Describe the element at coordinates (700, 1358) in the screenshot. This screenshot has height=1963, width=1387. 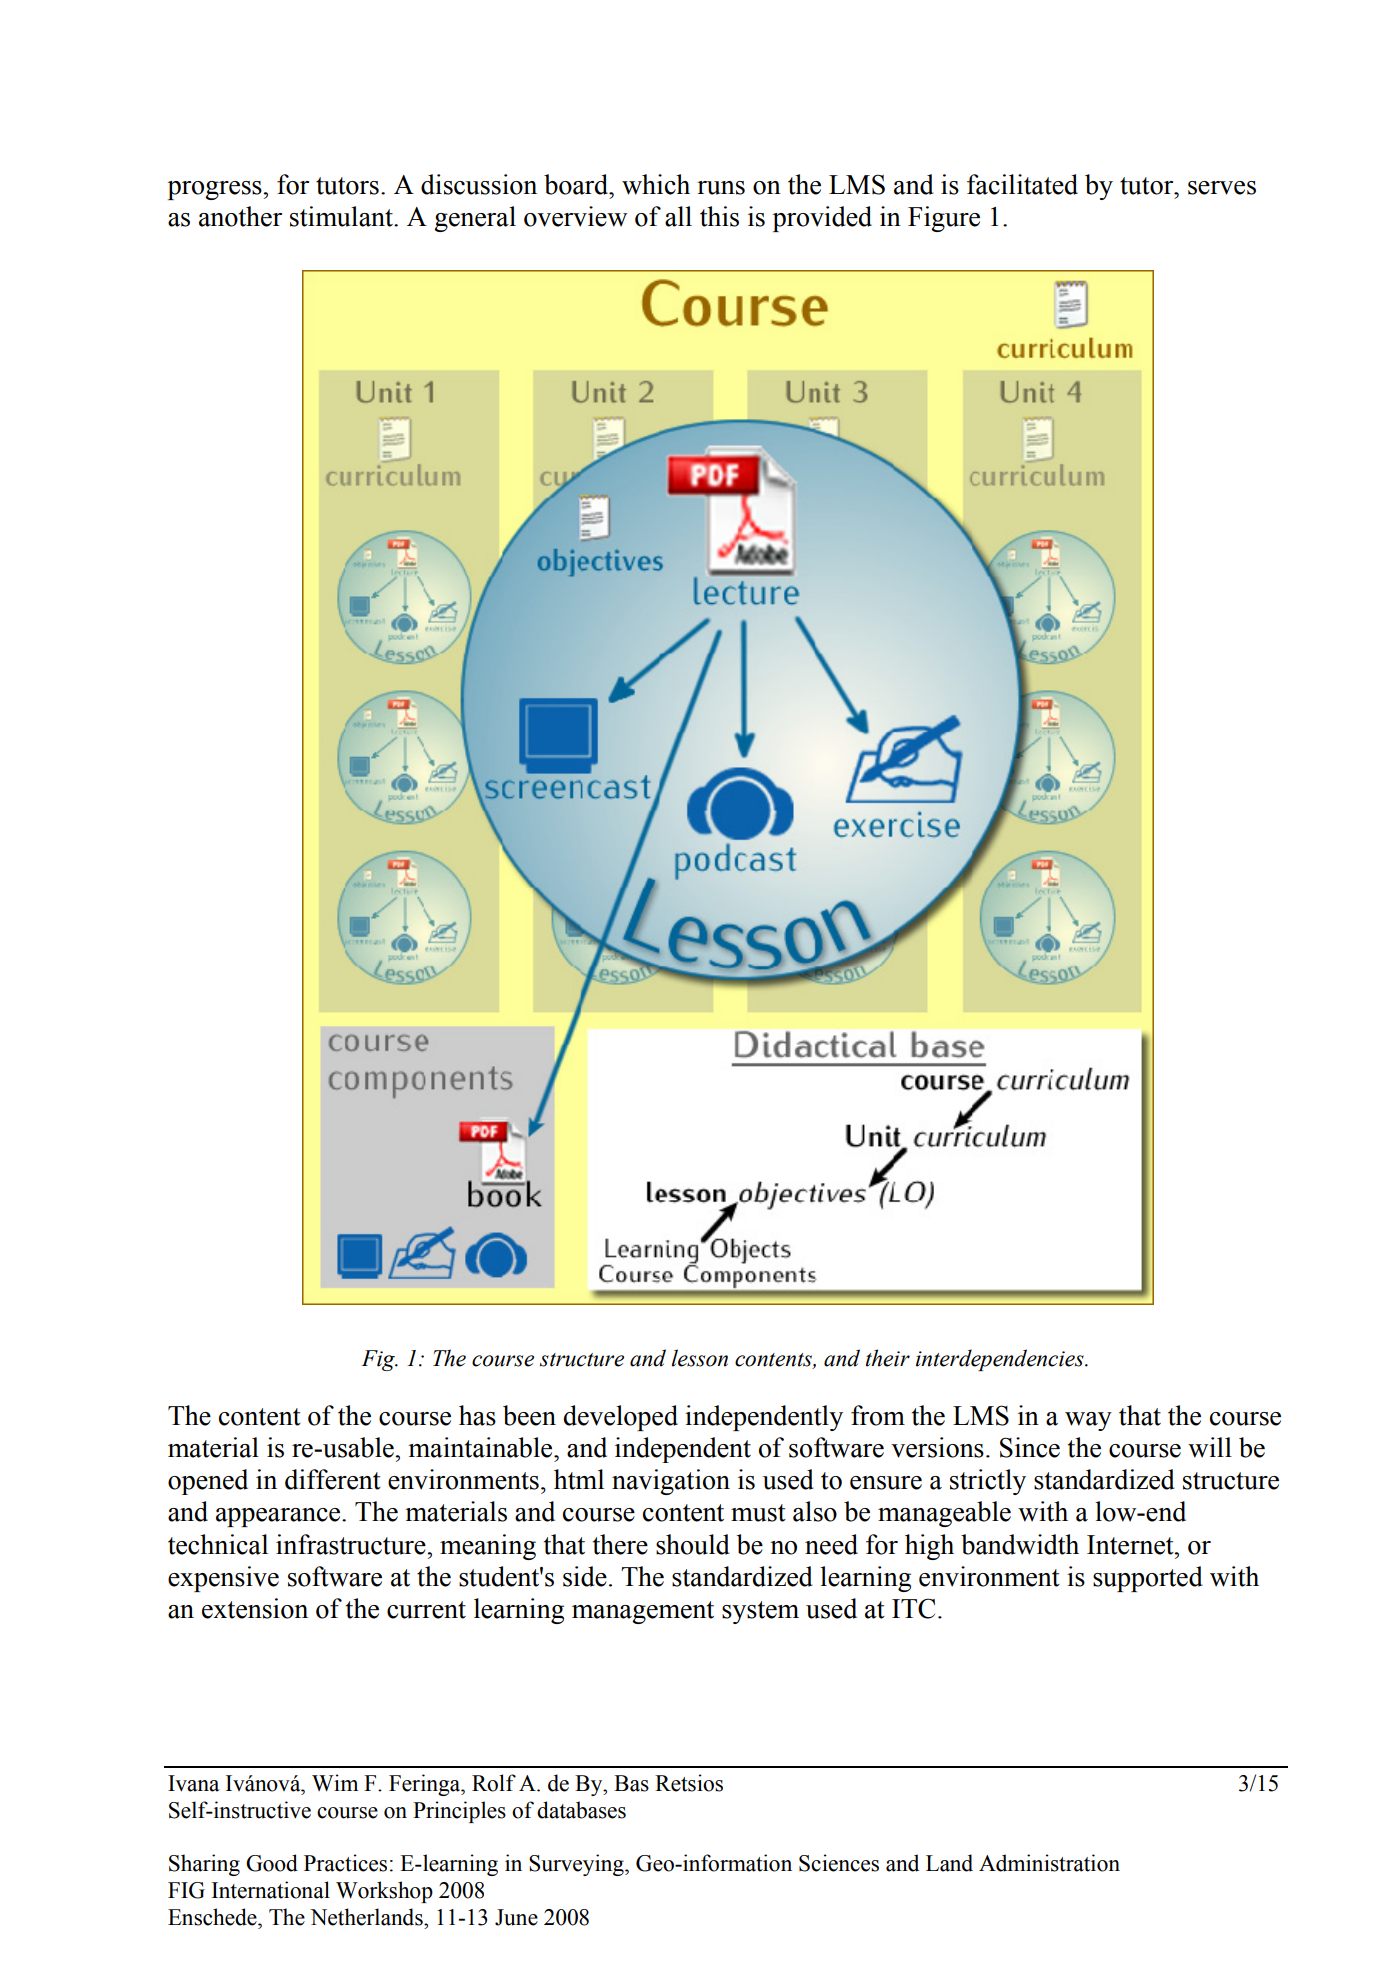
I see `lesson` at that location.
